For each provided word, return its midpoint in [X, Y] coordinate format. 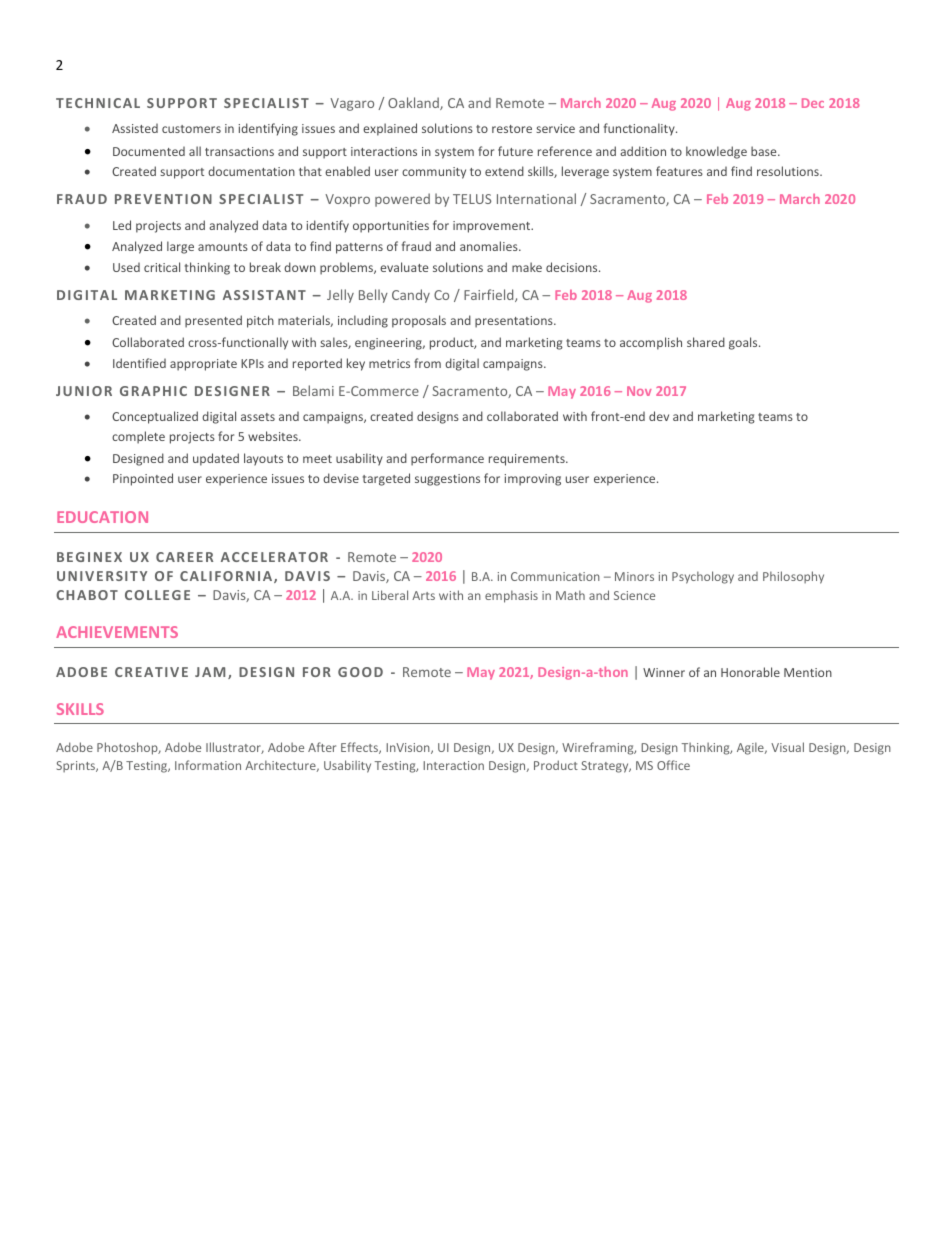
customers [191, 129]
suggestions [447, 480]
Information [208, 765]
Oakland [414, 103]
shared [706, 342]
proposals [419, 321]
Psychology [703, 577]
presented [213, 321]
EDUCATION [102, 517]
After [322, 747]
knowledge [716, 152]
